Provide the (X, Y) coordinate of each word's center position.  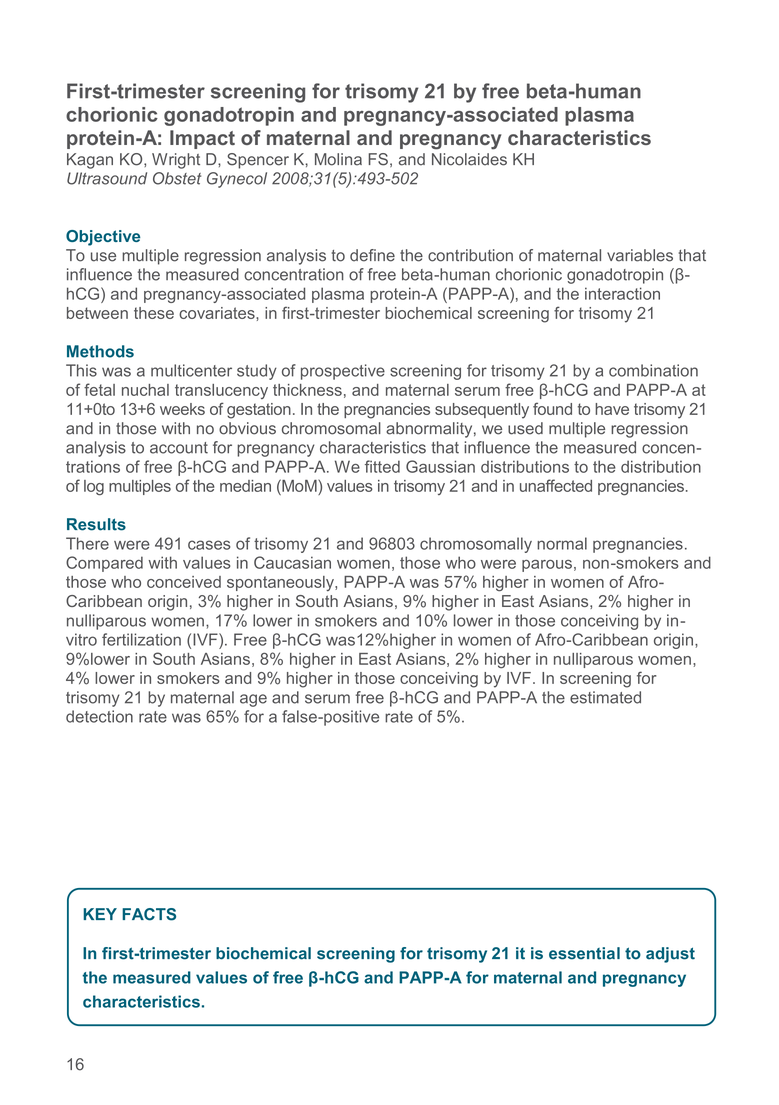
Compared (104, 564)
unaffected (556, 485)
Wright (176, 161)
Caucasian (292, 562)
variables (640, 255)
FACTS (149, 914)
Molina (338, 159)
